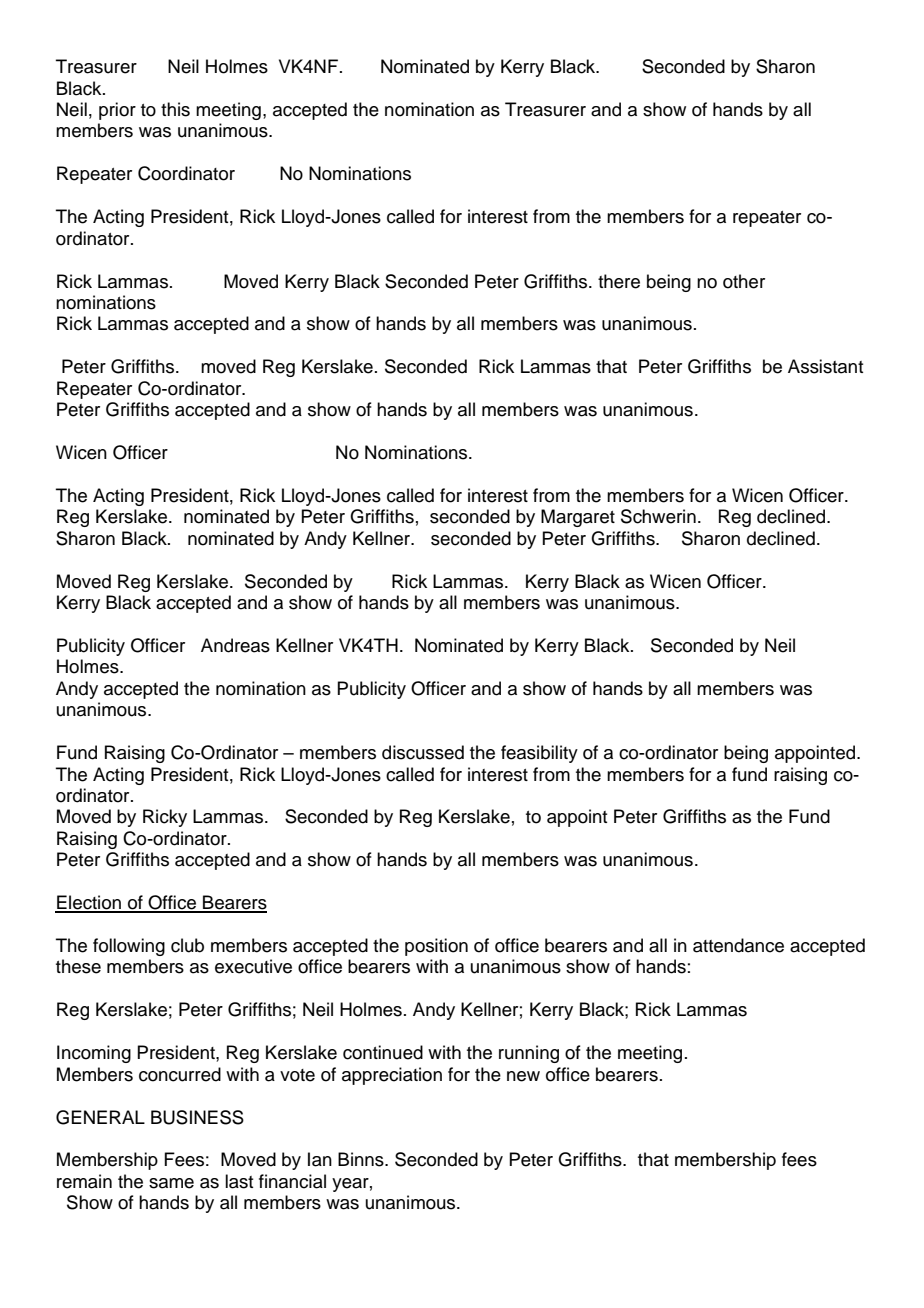  I want to click on other, so click(744, 281).
